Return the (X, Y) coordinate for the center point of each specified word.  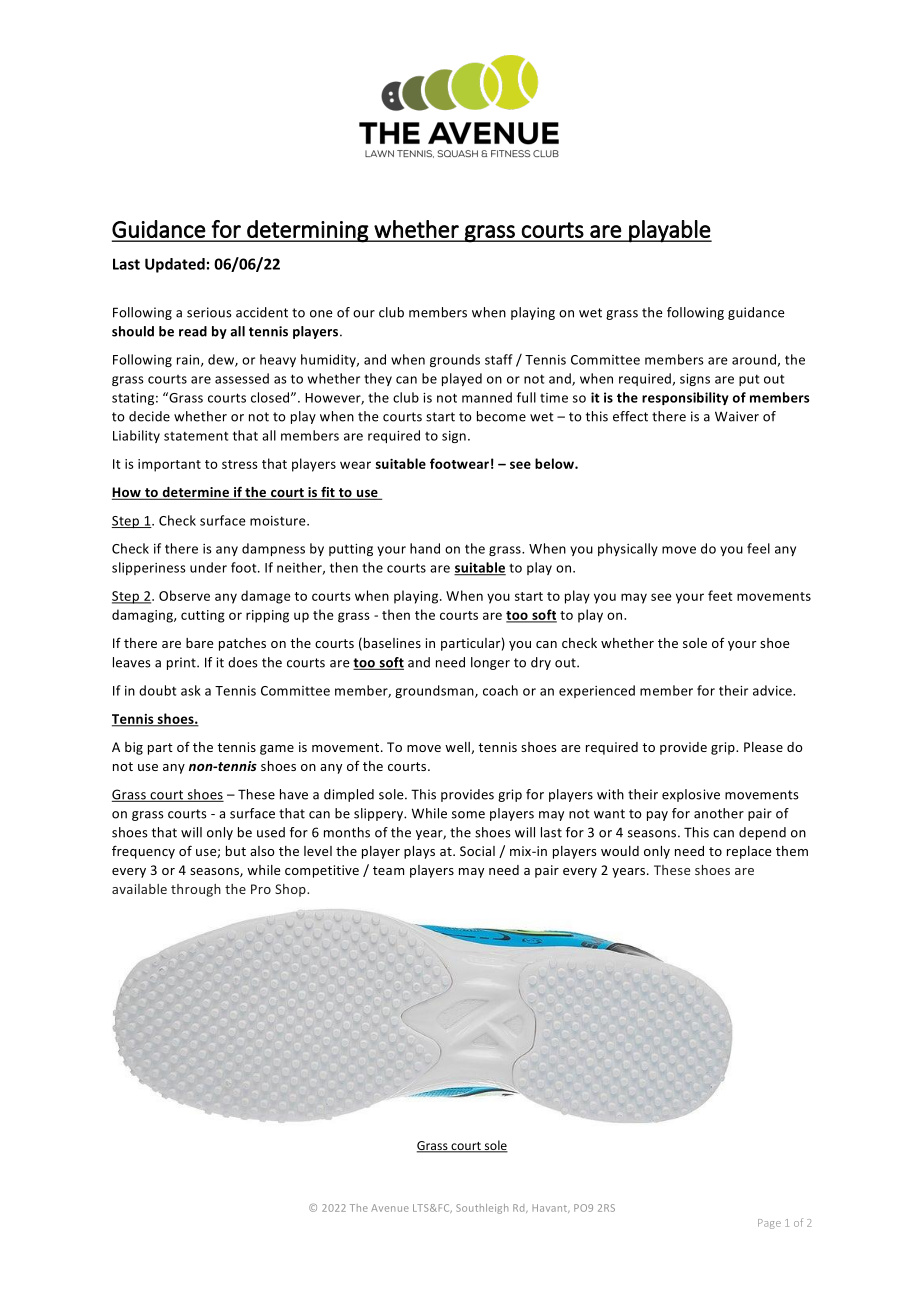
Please (763, 747)
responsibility (685, 398)
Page (769, 1224)
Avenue (390, 1208)
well (458, 748)
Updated (175, 265)
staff (499, 359)
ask (191, 690)
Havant (551, 1208)
